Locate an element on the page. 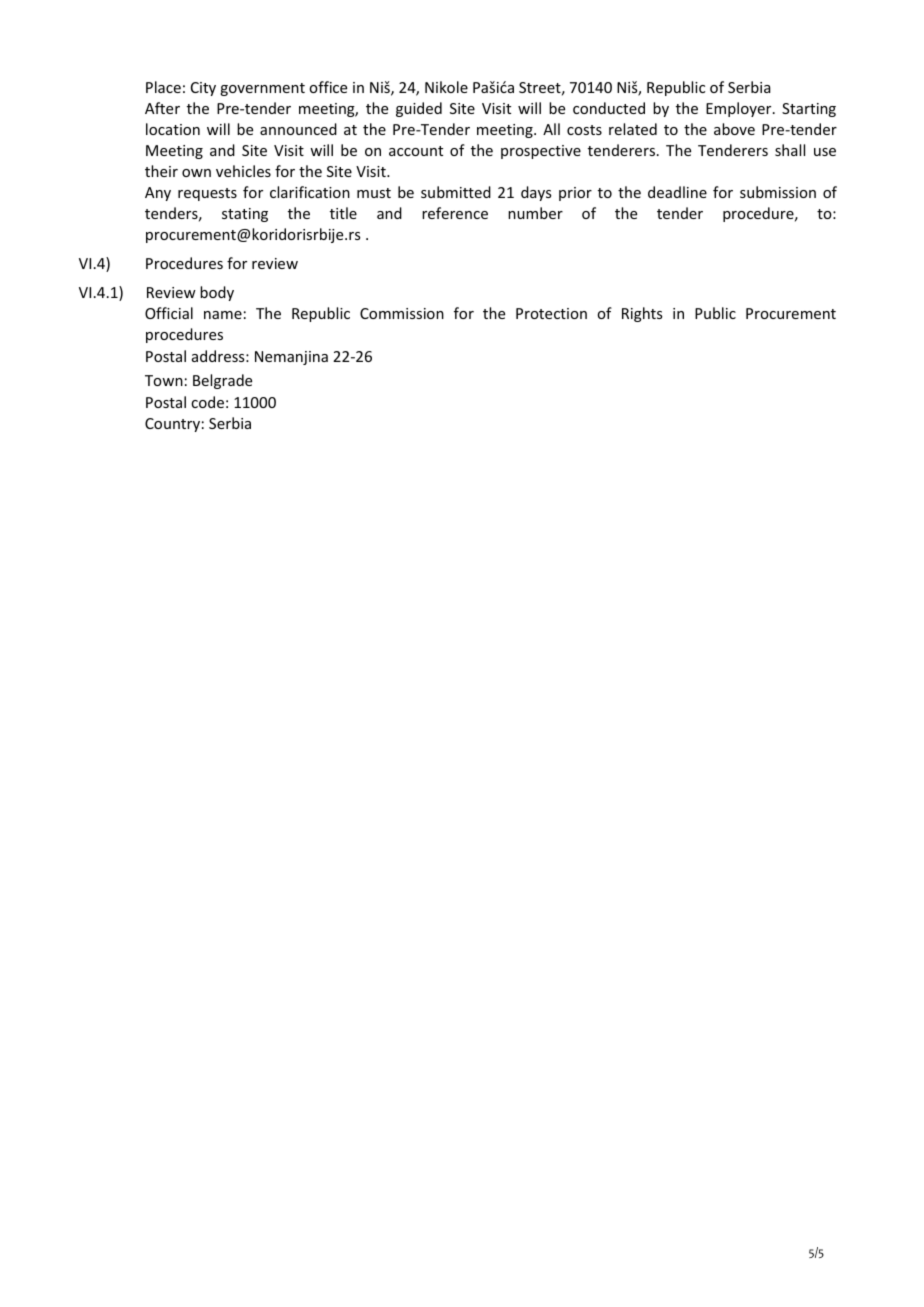 Image resolution: width=924 pixels, height=1307 pixels. Belgrade is located at coordinates (222, 381).
